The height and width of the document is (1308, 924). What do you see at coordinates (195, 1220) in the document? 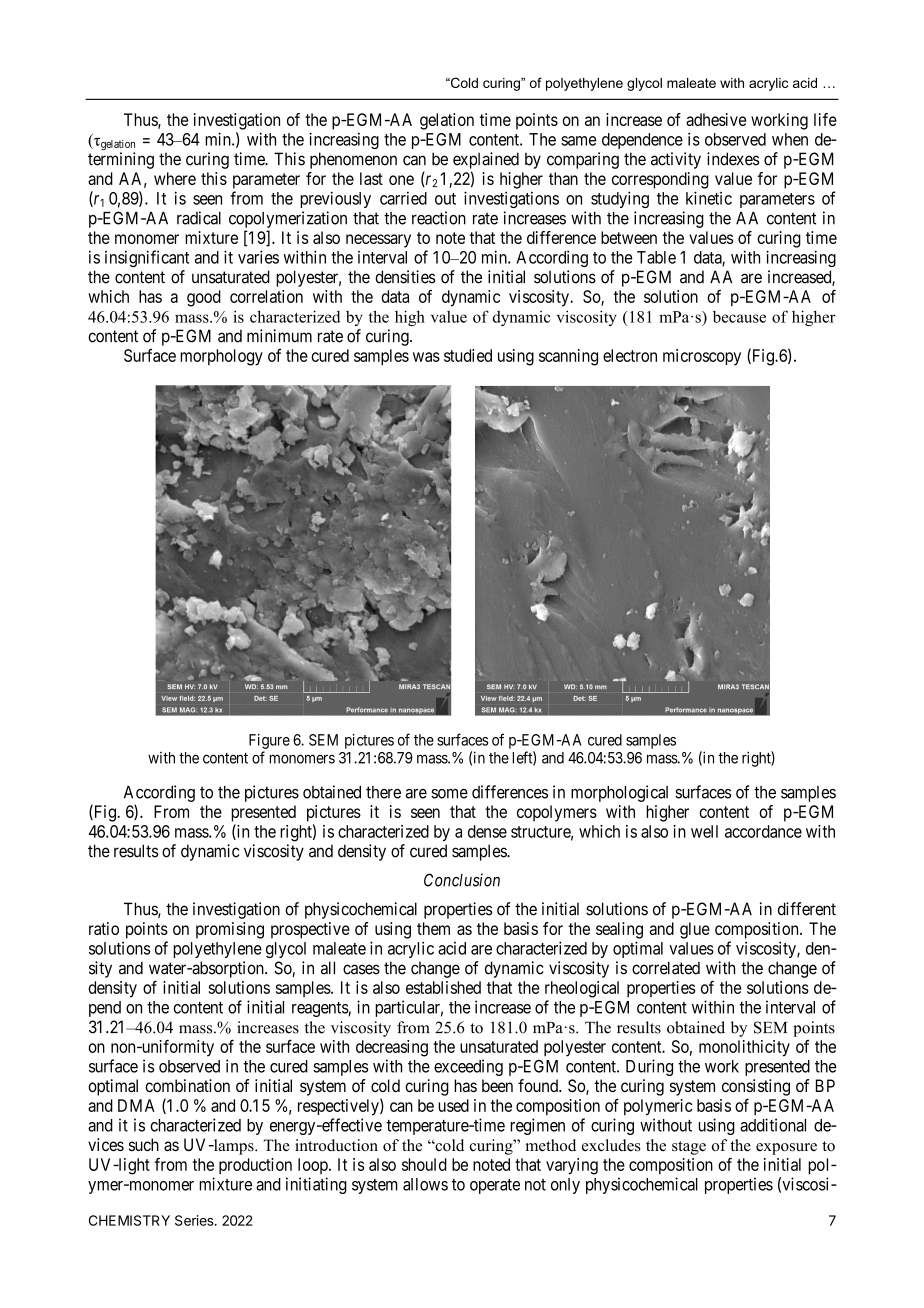
I see `Series` at bounding box center [195, 1220].
